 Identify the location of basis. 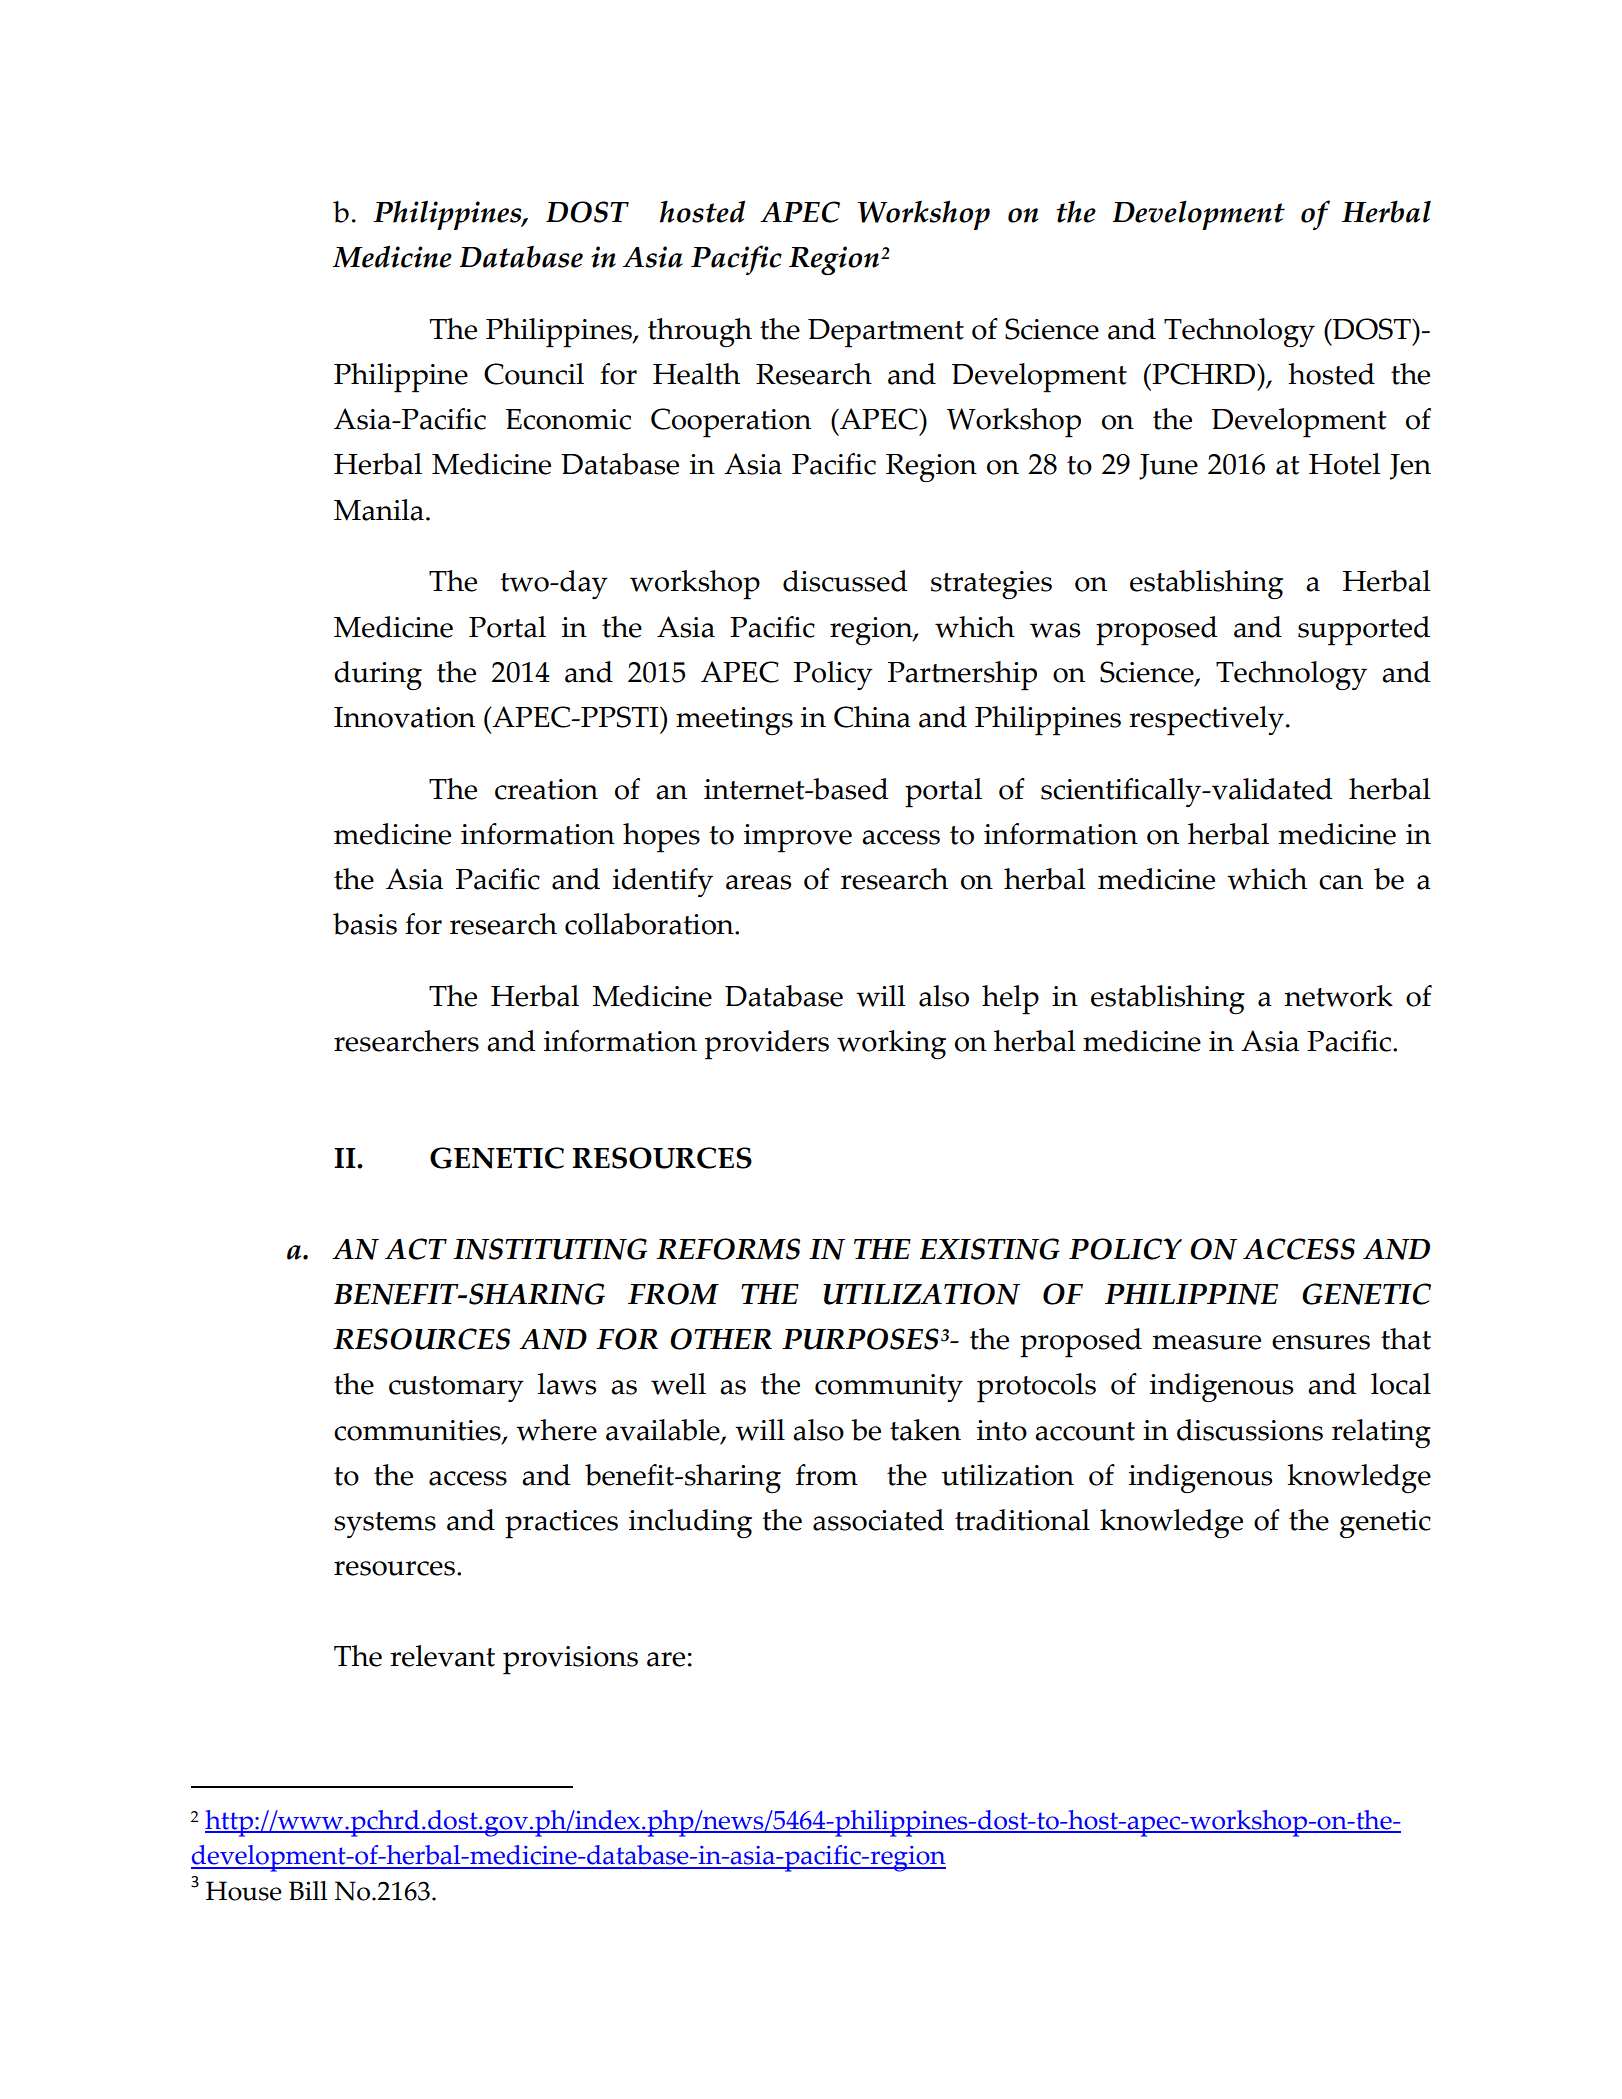
(365, 924).
